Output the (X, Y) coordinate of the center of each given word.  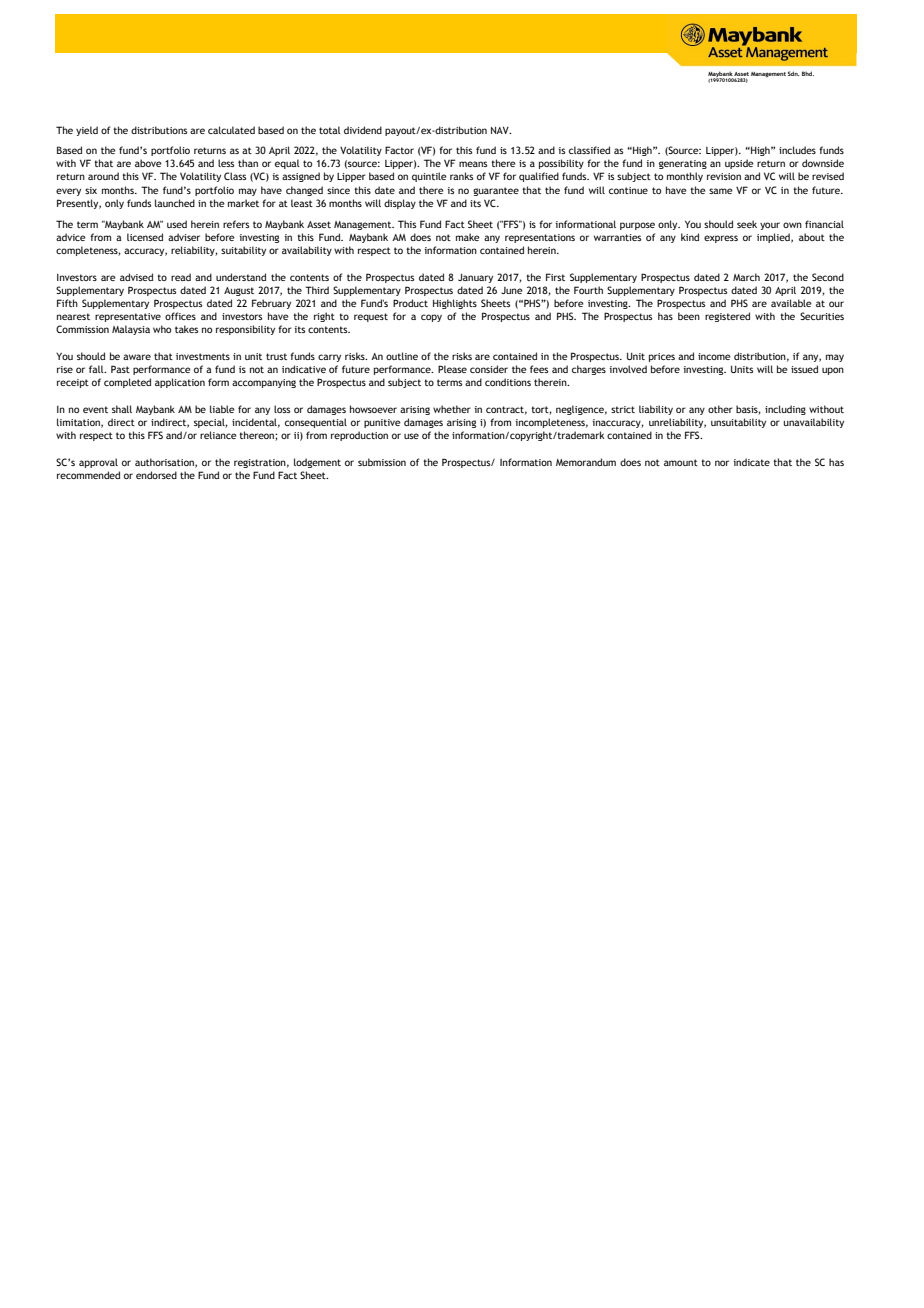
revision (724, 176)
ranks (461, 176)
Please (452, 369)
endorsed (156, 475)
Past (120, 369)
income (714, 356)
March (746, 277)
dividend (363, 130)
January (475, 278)
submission (382, 462)
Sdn (794, 73)
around (103, 176)
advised (136, 277)
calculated (231, 130)
